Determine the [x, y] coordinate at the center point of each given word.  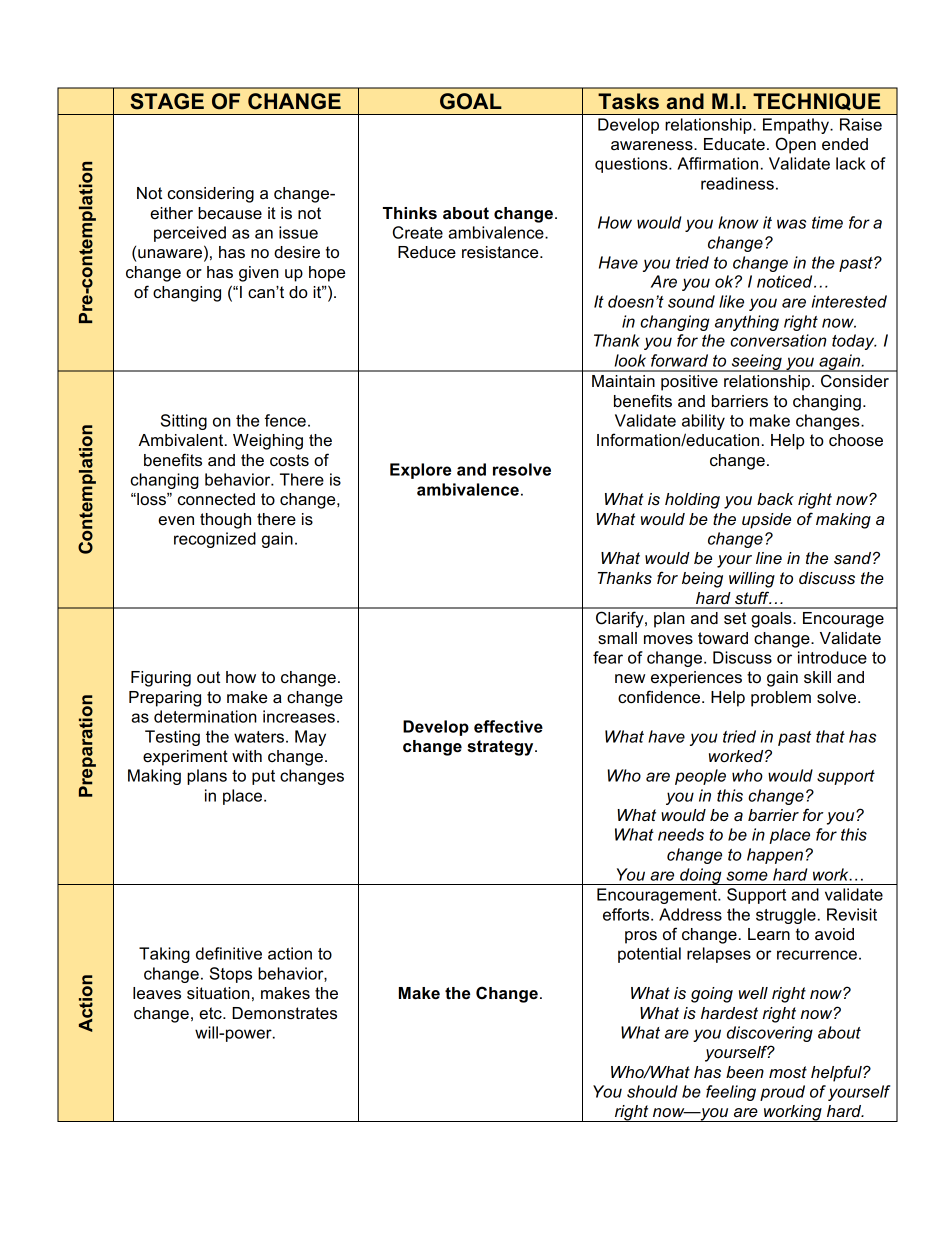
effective [508, 726]
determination [205, 716]
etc [211, 1013]
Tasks [628, 101]
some [747, 876]
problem [781, 699]
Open [796, 145]
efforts [627, 914]
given [259, 274]
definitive [229, 953]
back [775, 499]
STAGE [167, 101]
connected [216, 499]
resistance [501, 252]
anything [747, 323]
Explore [420, 471]
